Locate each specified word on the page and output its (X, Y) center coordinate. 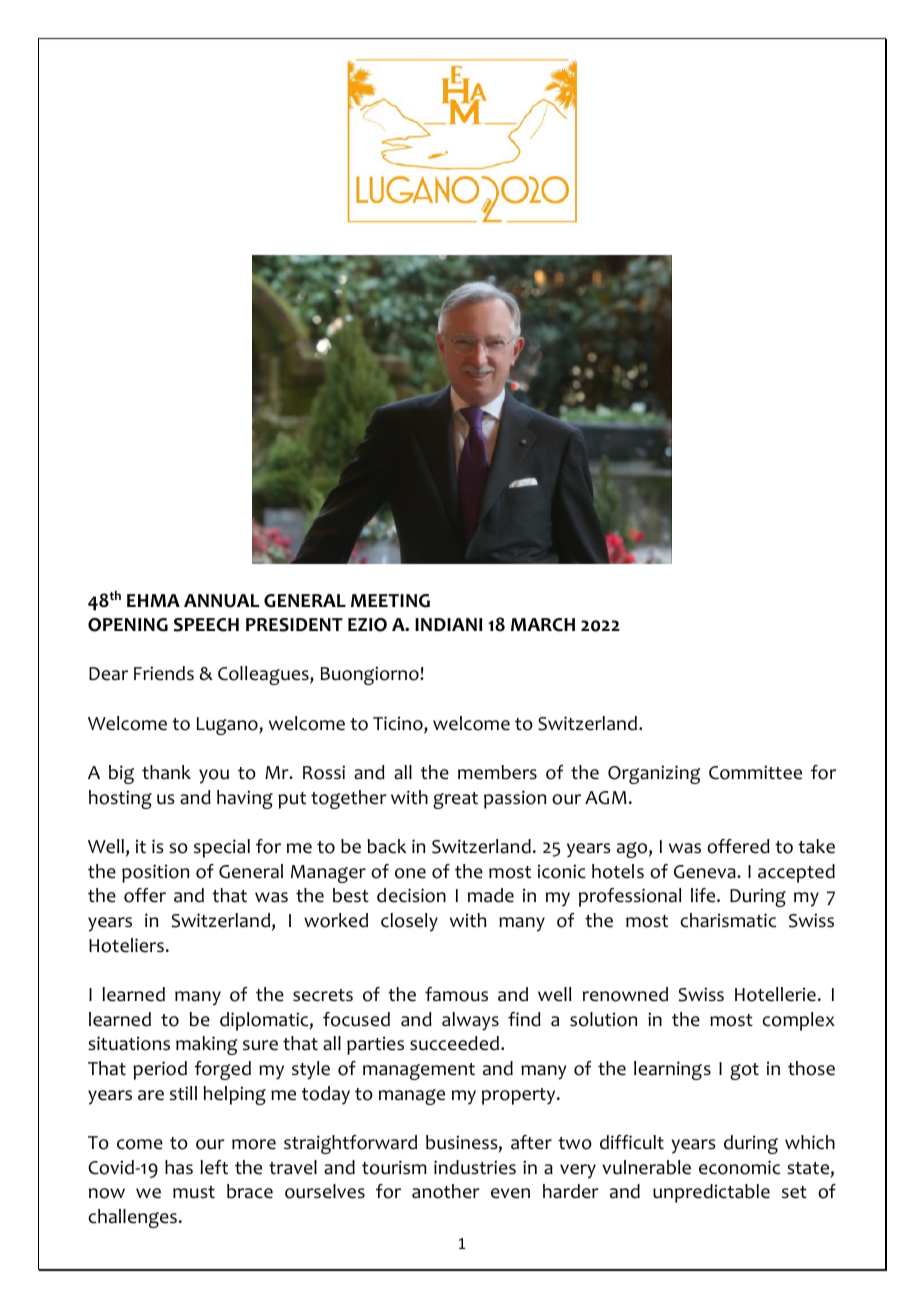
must (194, 1192)
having (245, 799)
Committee (755, 772)
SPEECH (206, 625)
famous (456, 994)
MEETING (390, 601)
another (446, 1191)
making (206, 1045)
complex (798, 1021)
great (455, 800)
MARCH (543, 625)
